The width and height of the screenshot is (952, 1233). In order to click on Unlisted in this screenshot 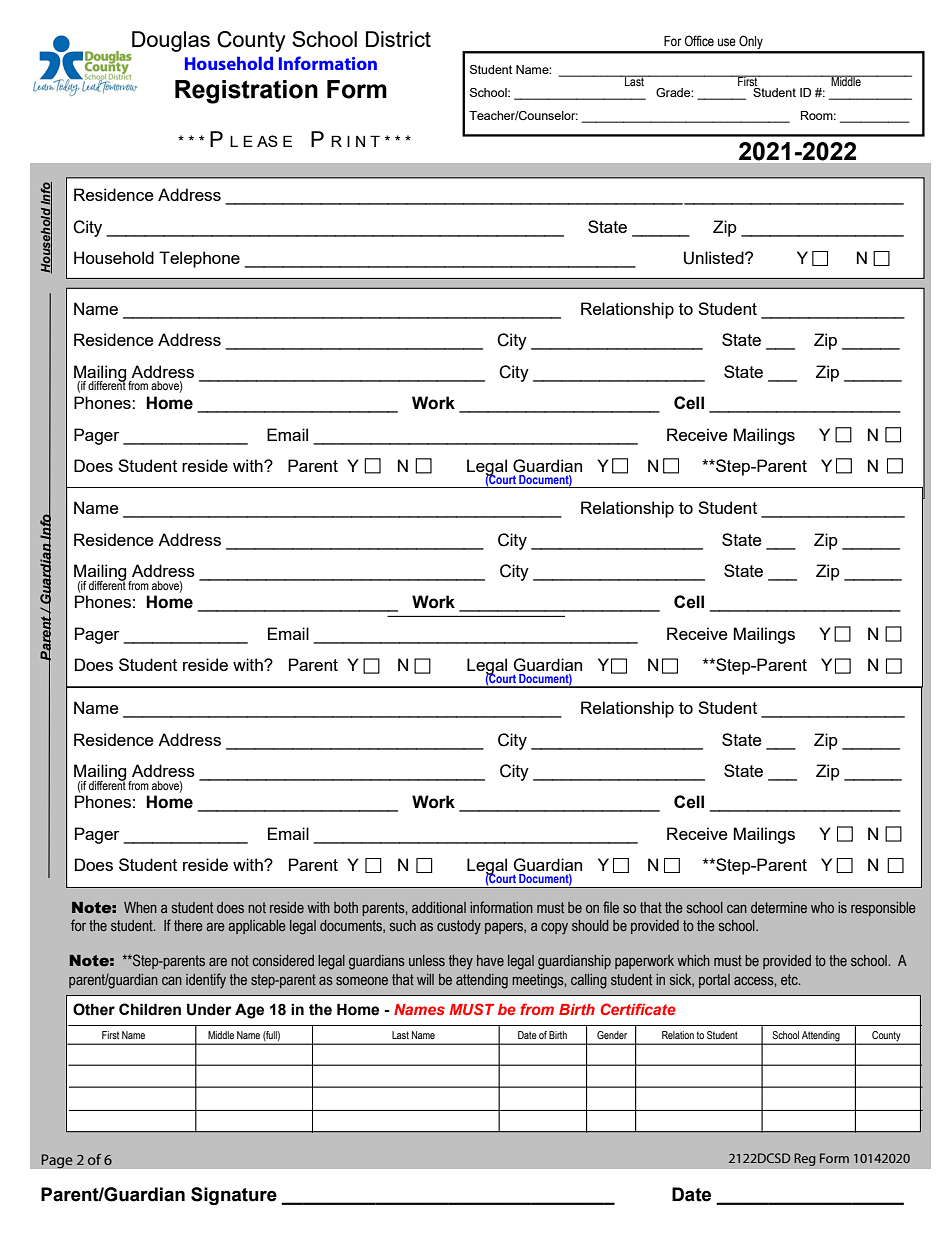, I will do `click(715, 258)`.
